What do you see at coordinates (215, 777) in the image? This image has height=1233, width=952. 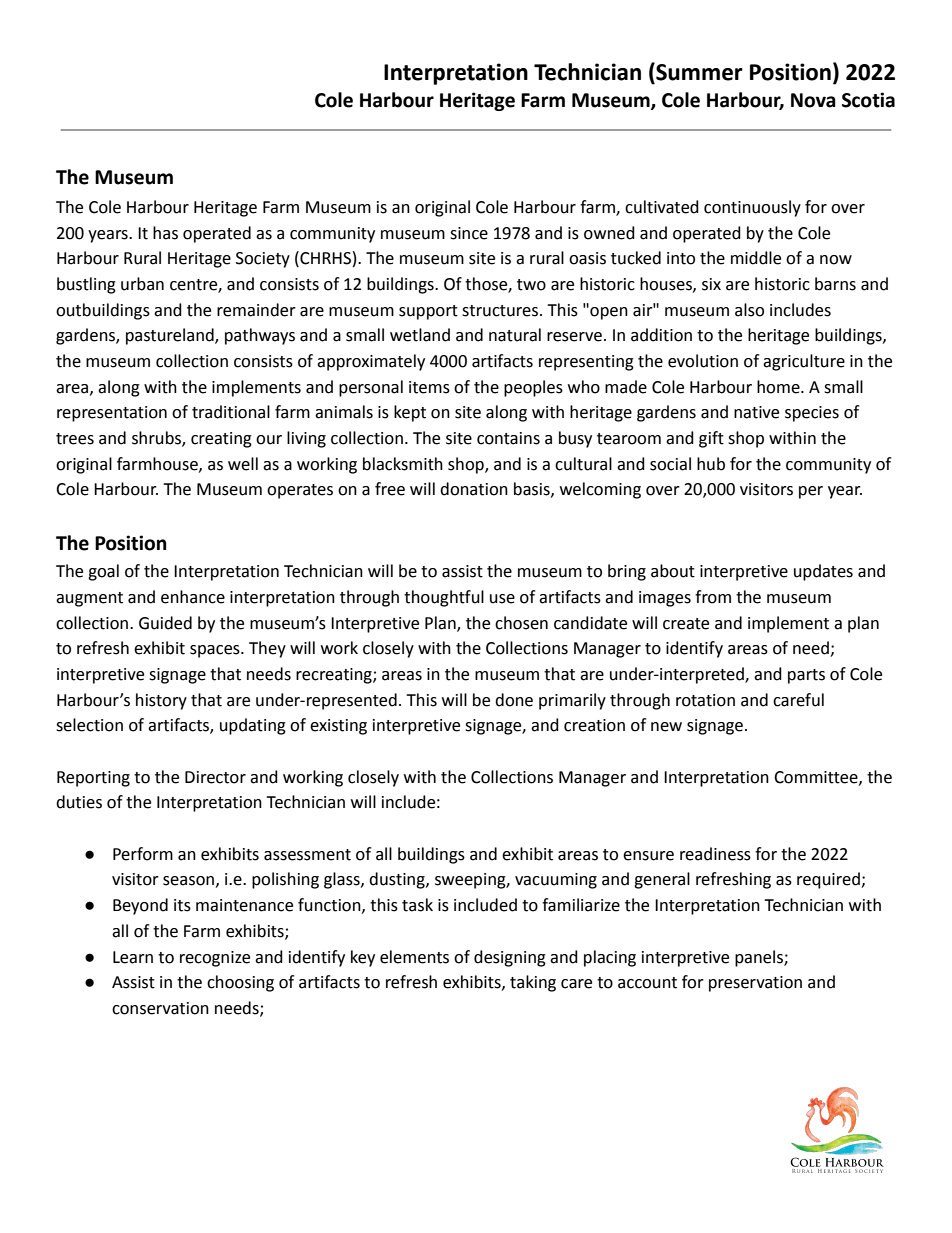 I see `Director` at bounding box center [215, 777].
